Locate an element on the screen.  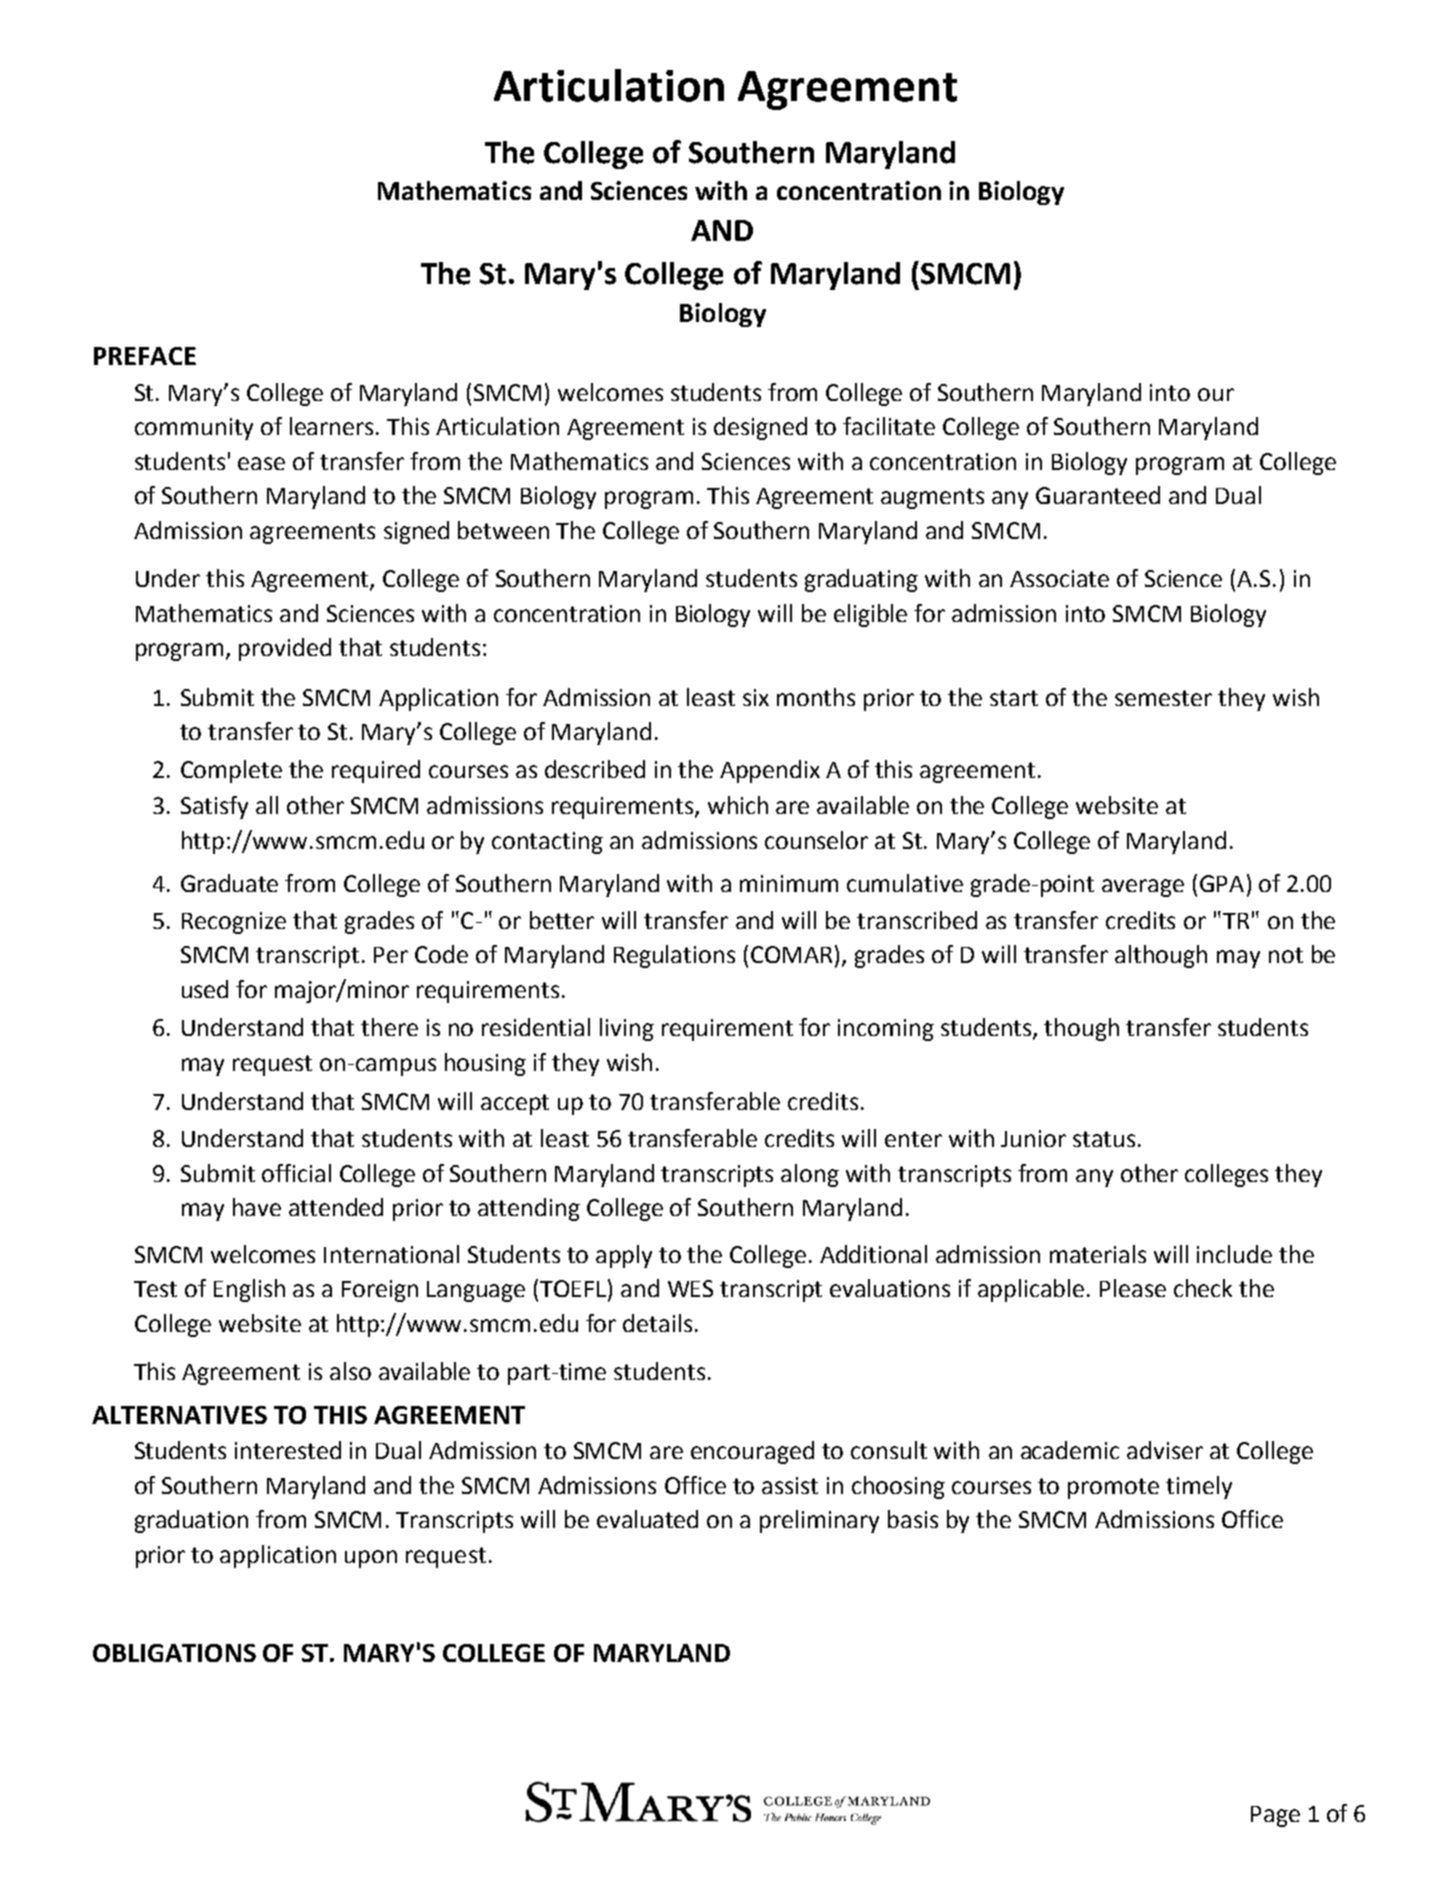
living is located at coordinates (627, 1029).
